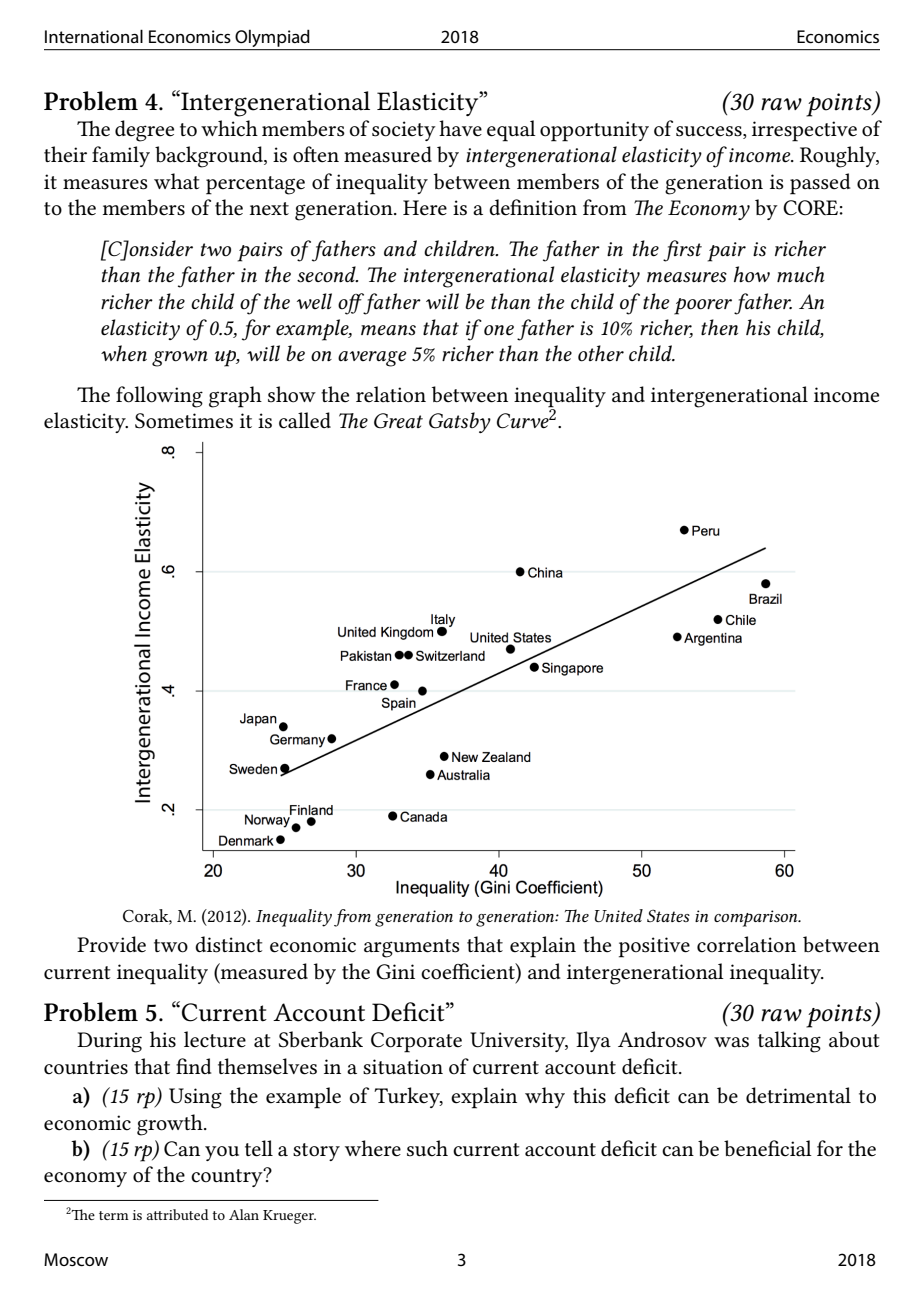 The image size is (924, 1308). Describe the element at coordinates (757, 918) in the page. I see `comparison` at that location.
